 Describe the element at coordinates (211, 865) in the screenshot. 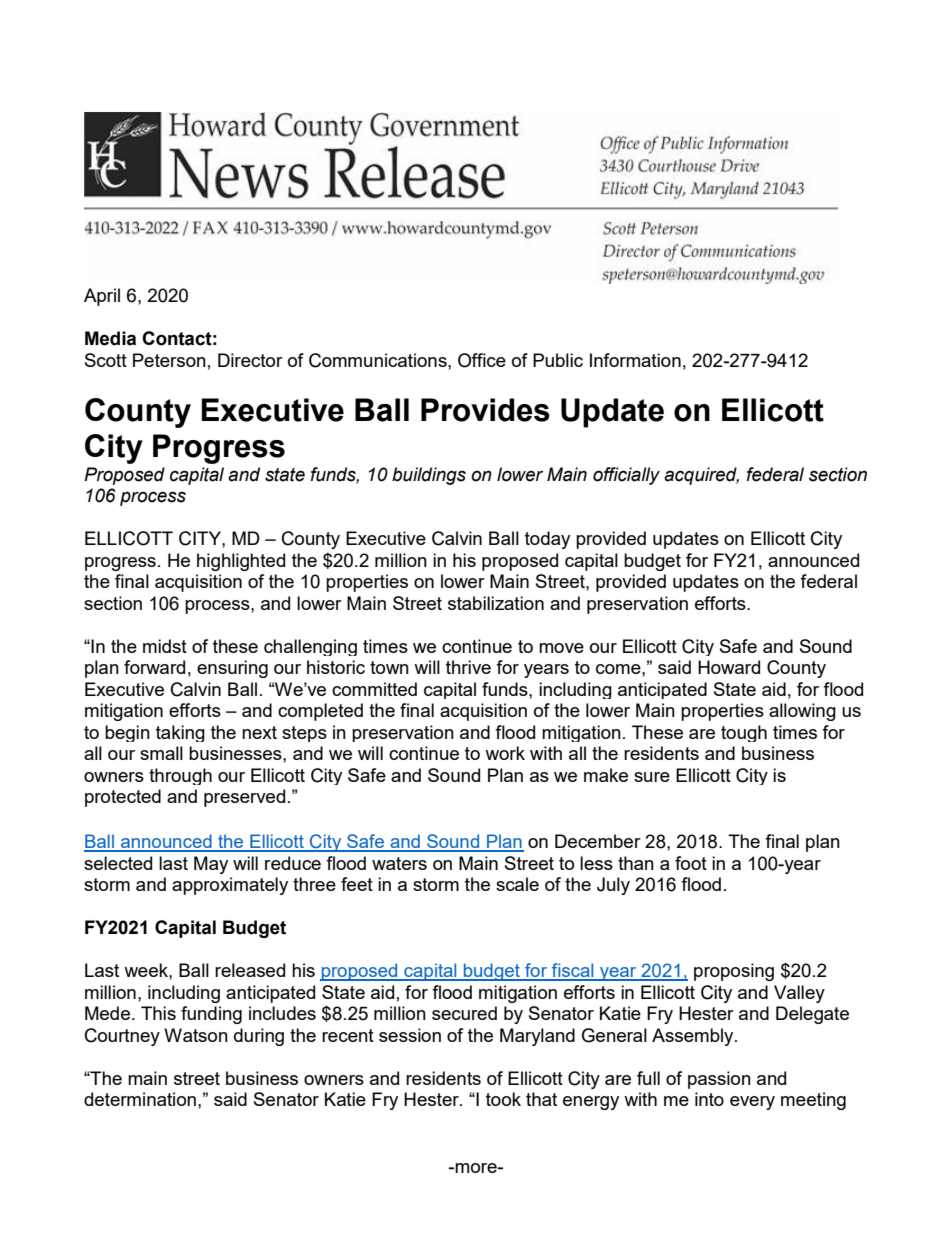

I see `May` at that location.
